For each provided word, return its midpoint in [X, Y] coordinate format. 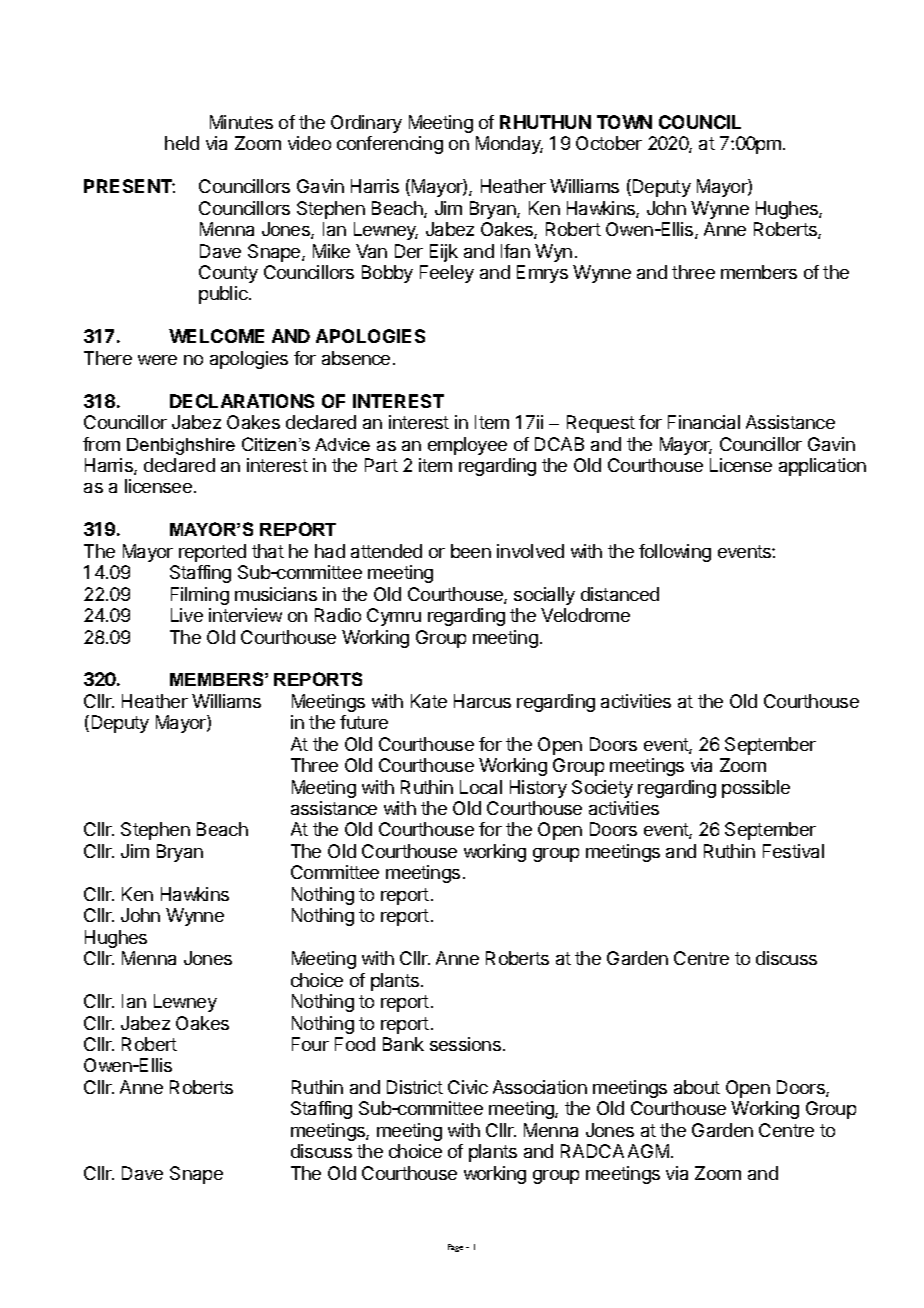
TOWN [624, 122]
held [182, 143]
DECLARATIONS [242, 401]
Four [310, 1044]
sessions [465, 1044]
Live [187, 615]
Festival [793, 851]
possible [756, 789]
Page [455, 1248]
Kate [429, 701]
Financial [704, 422]
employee [467, 446]
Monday [509, 145]
